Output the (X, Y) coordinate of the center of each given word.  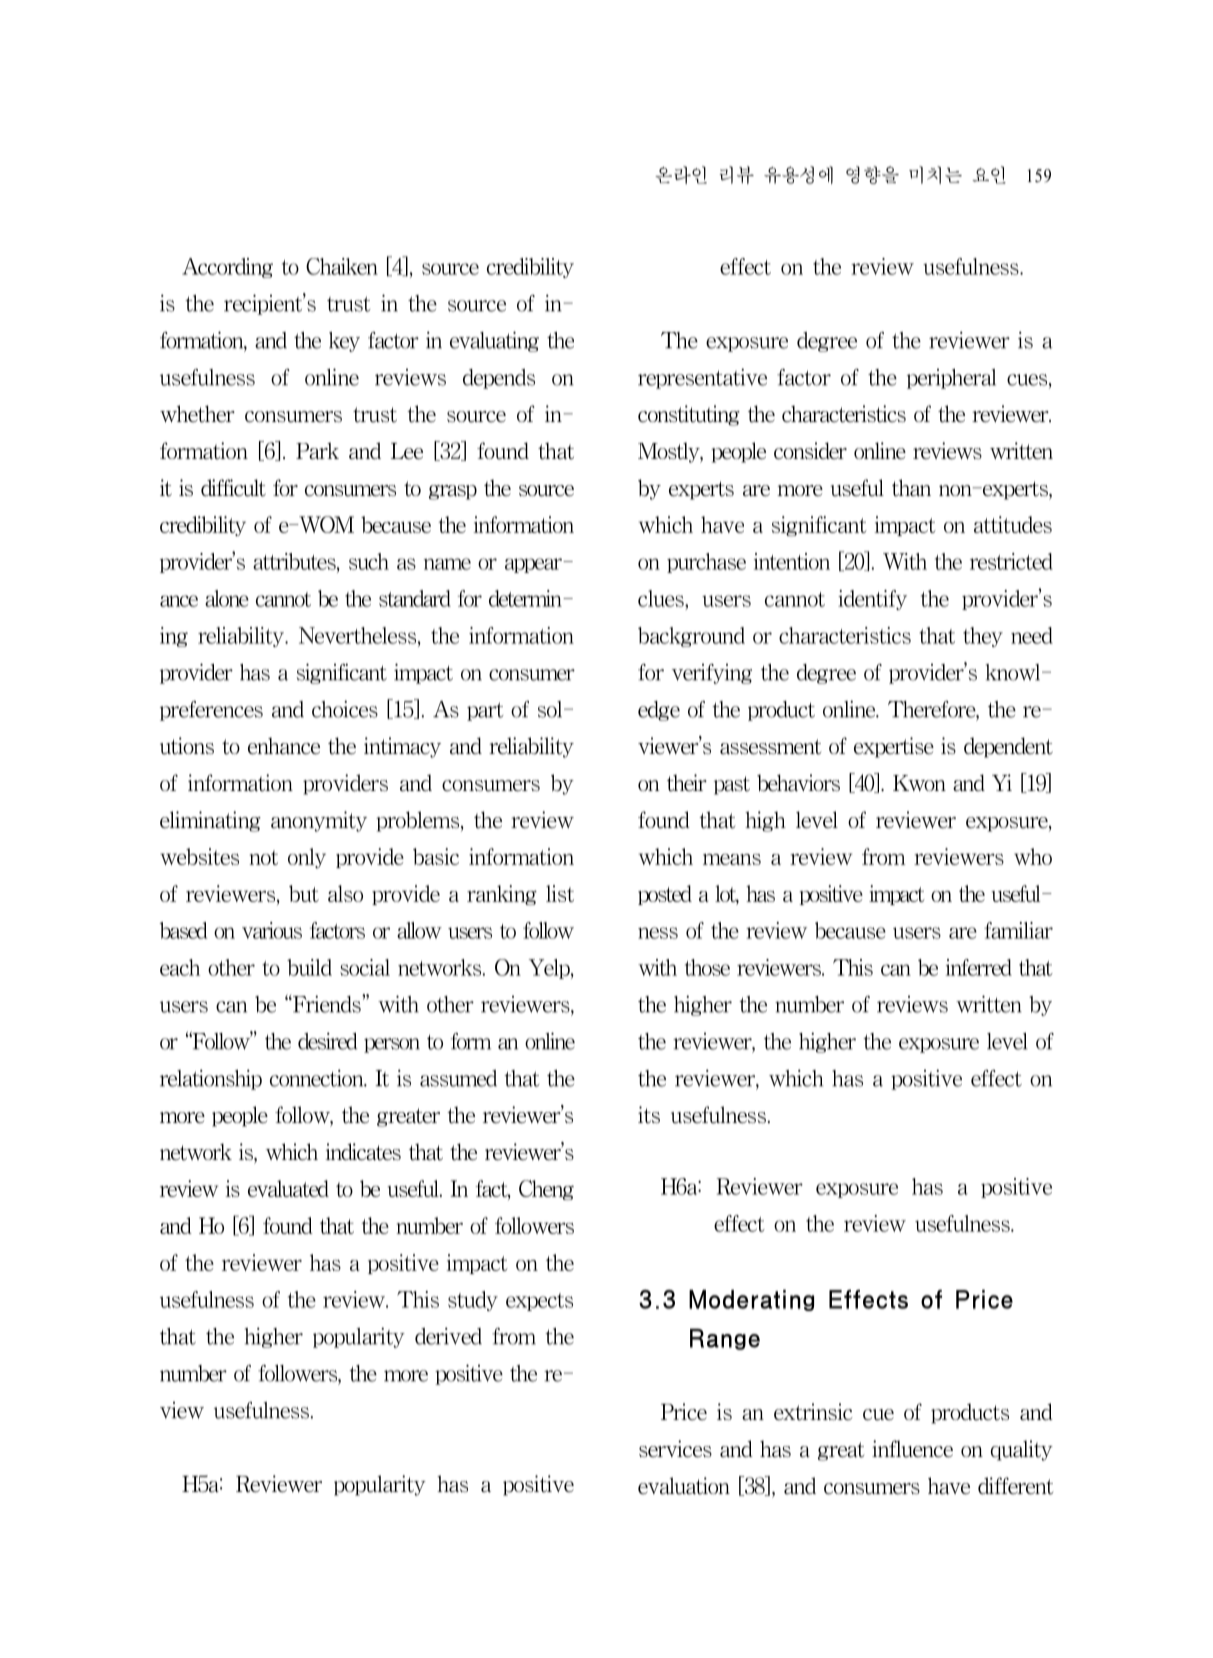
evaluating (494, 341)
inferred (979, 967)
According (227, 268)
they (983, 637)
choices (345, 709)
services (675, 1449)
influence (912, 1449)
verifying (712, 674)
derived (448, 1336)
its (649, 1115)
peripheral (951, 379)
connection (318, 1078)
